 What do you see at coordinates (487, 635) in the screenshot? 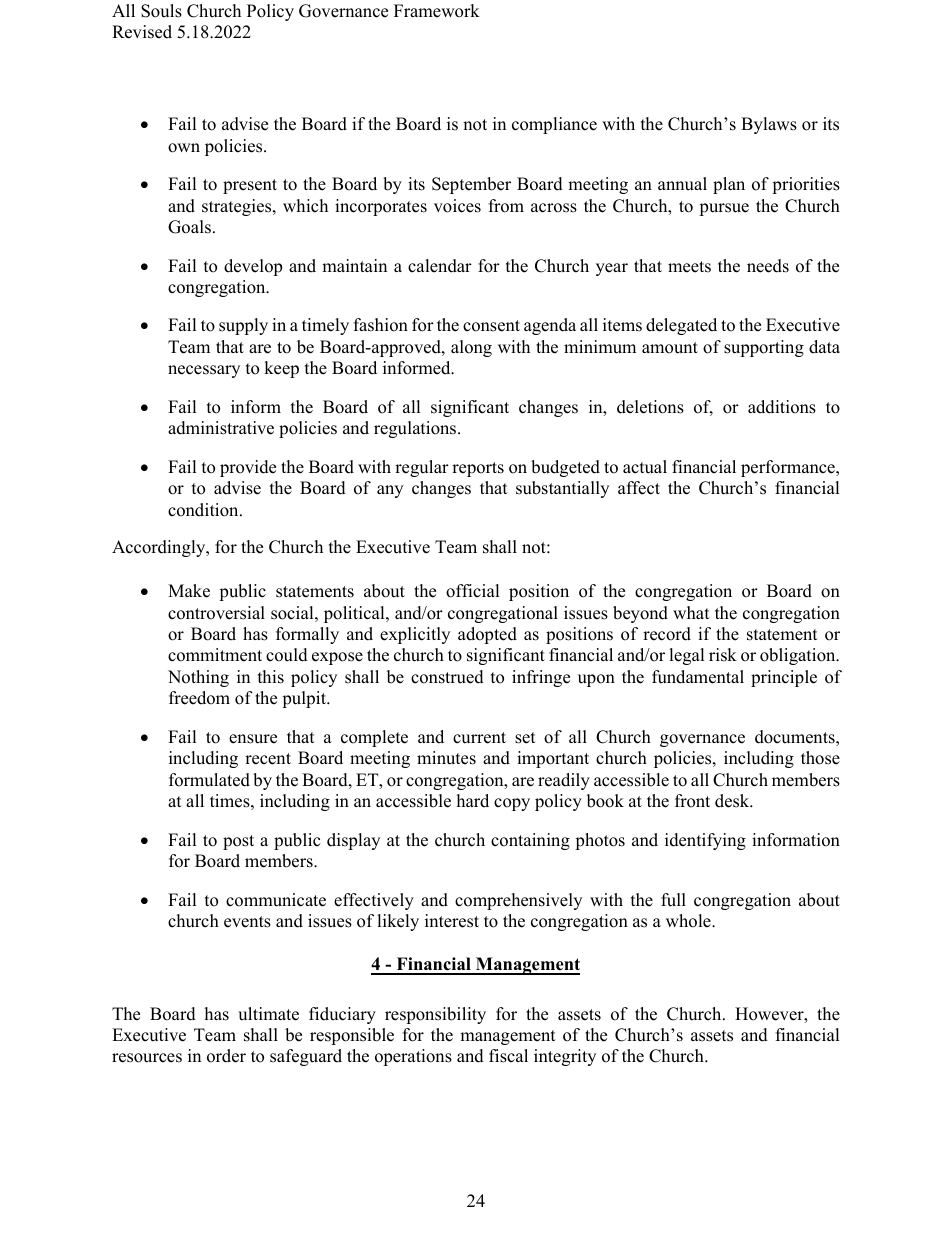
I see `adopted` at bounding box center [487, 635].
